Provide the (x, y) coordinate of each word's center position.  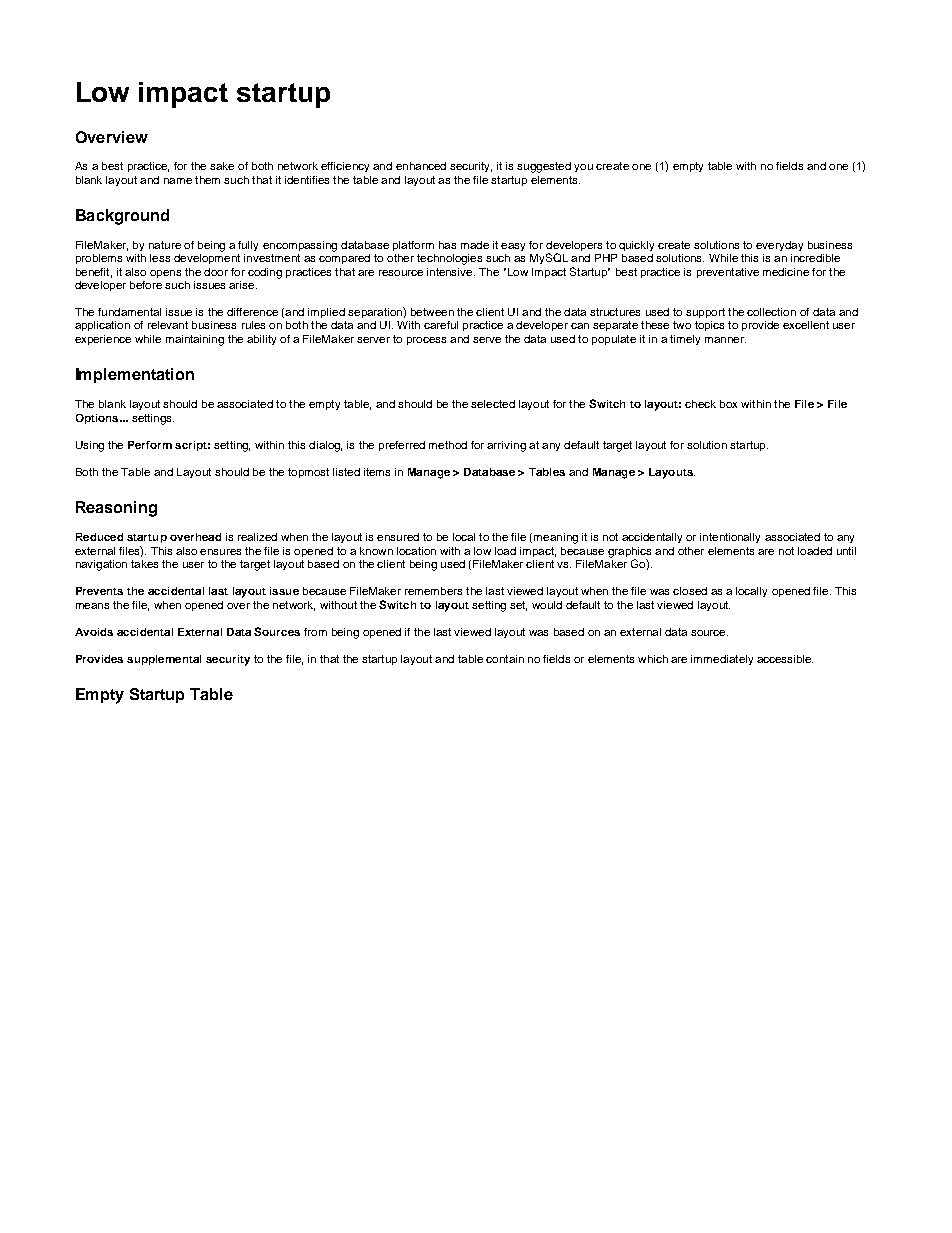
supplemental (164, 660)
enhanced (421, 166)
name (178, 181)
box (728, 404)
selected (493, 404)
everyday (779, 246)
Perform (150, 445)
